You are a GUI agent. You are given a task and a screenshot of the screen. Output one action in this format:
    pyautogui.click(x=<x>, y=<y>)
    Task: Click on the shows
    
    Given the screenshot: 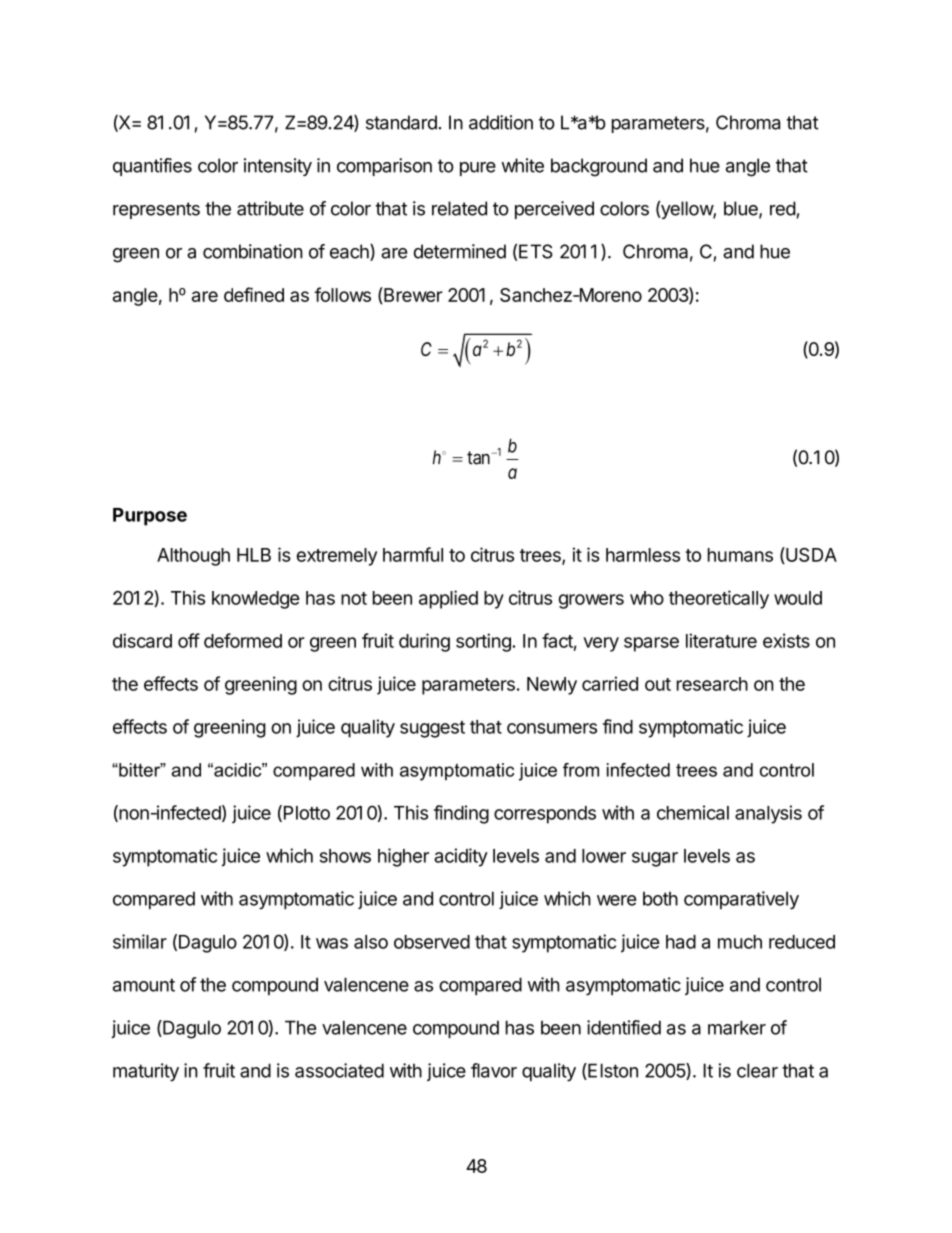 What is the action you would take?
    pyautogui.click(x=345, y=856)
